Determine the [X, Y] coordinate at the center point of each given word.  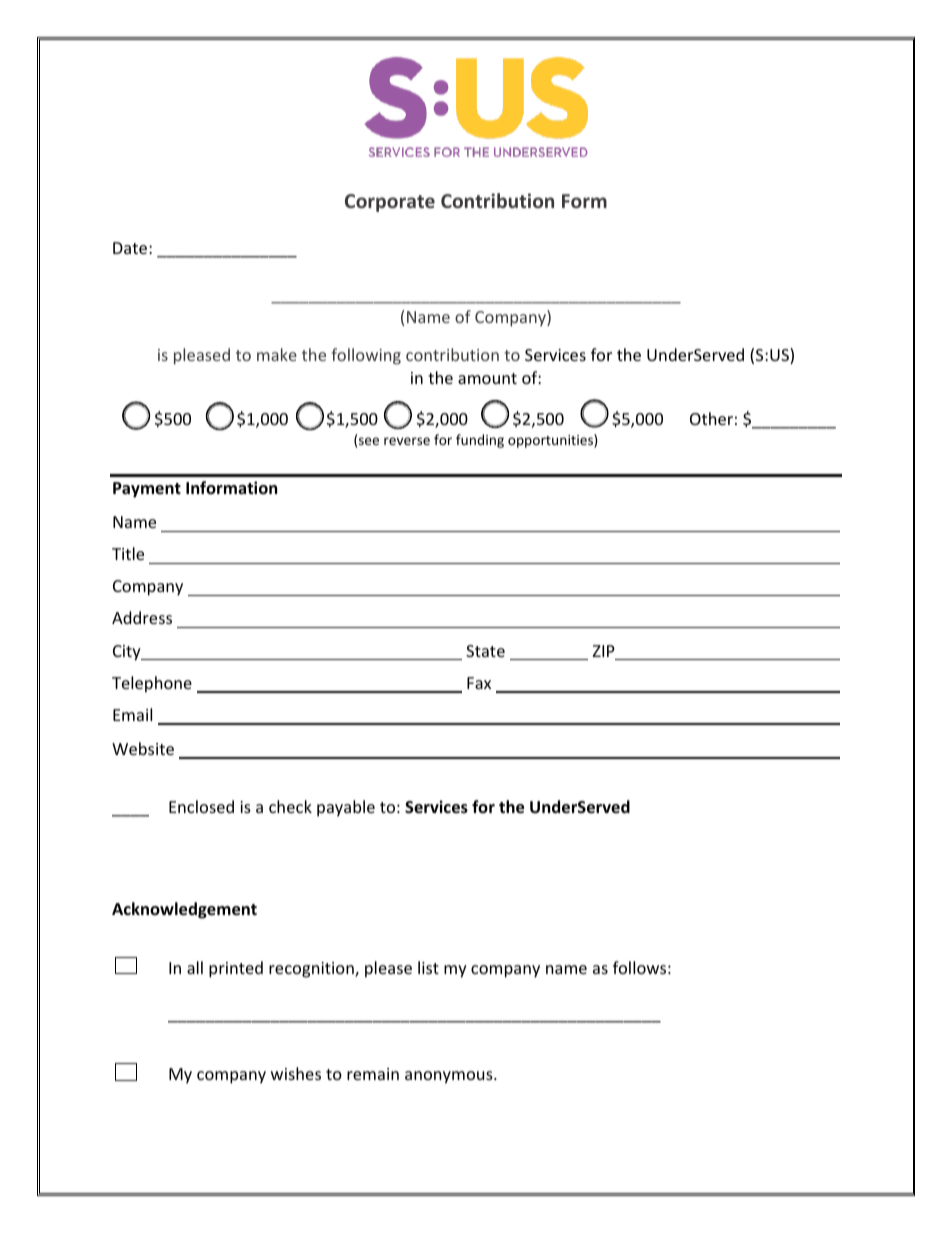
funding [480, 441]
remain [373, 1074]
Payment [147, 490]
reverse [407, 441]
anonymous [450, 1077]
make [277, 354]
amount [487, 378]
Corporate [390, 203]
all [195, 967]
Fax [479, 683]
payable [346, 808]
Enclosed [201, 806]
